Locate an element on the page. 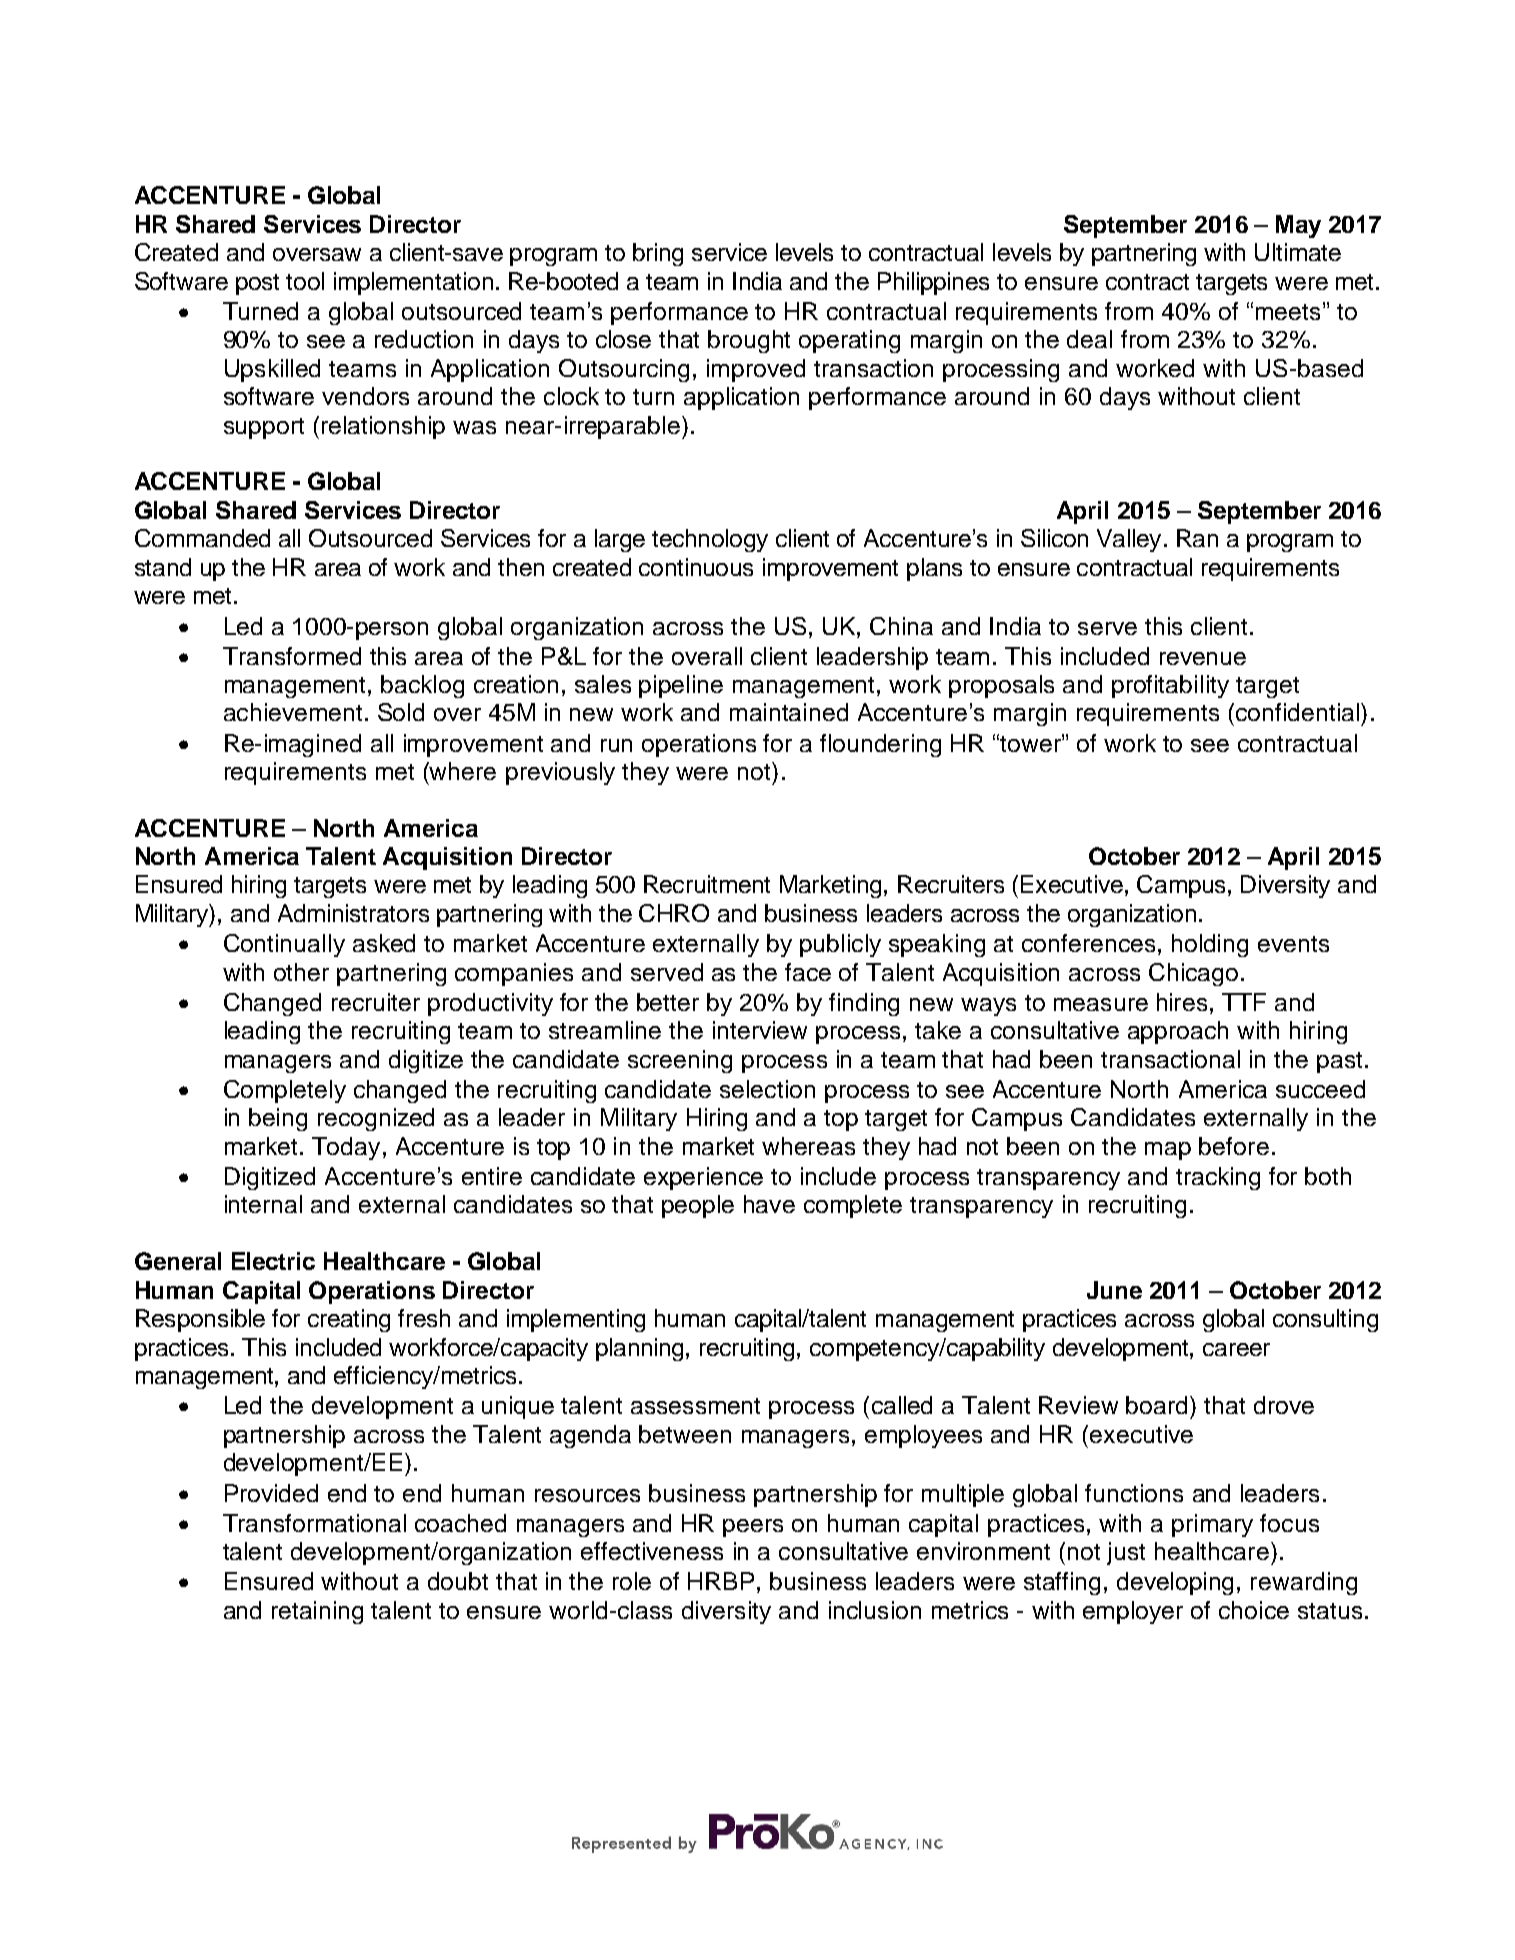 This image has height=1960, width=1515. Continually is located at coordinates (284, 945).
